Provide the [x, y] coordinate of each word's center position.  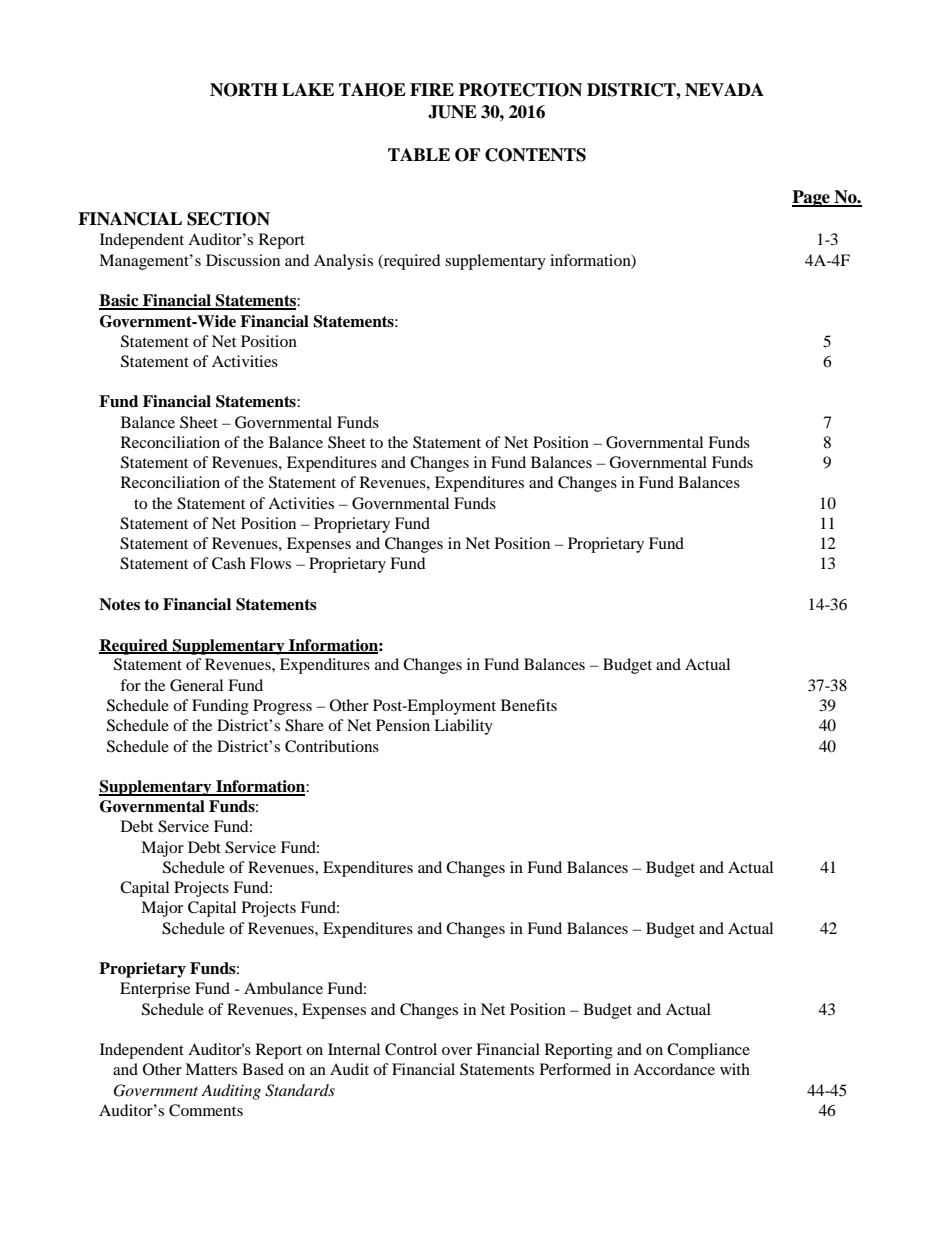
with [735, 1069]
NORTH [244, 90]
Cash [229, 563]
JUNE [452, 112]
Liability [463, 727]
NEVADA [724, 90]
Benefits [529, 705]
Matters [211, 1069]
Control [411, 1049]
